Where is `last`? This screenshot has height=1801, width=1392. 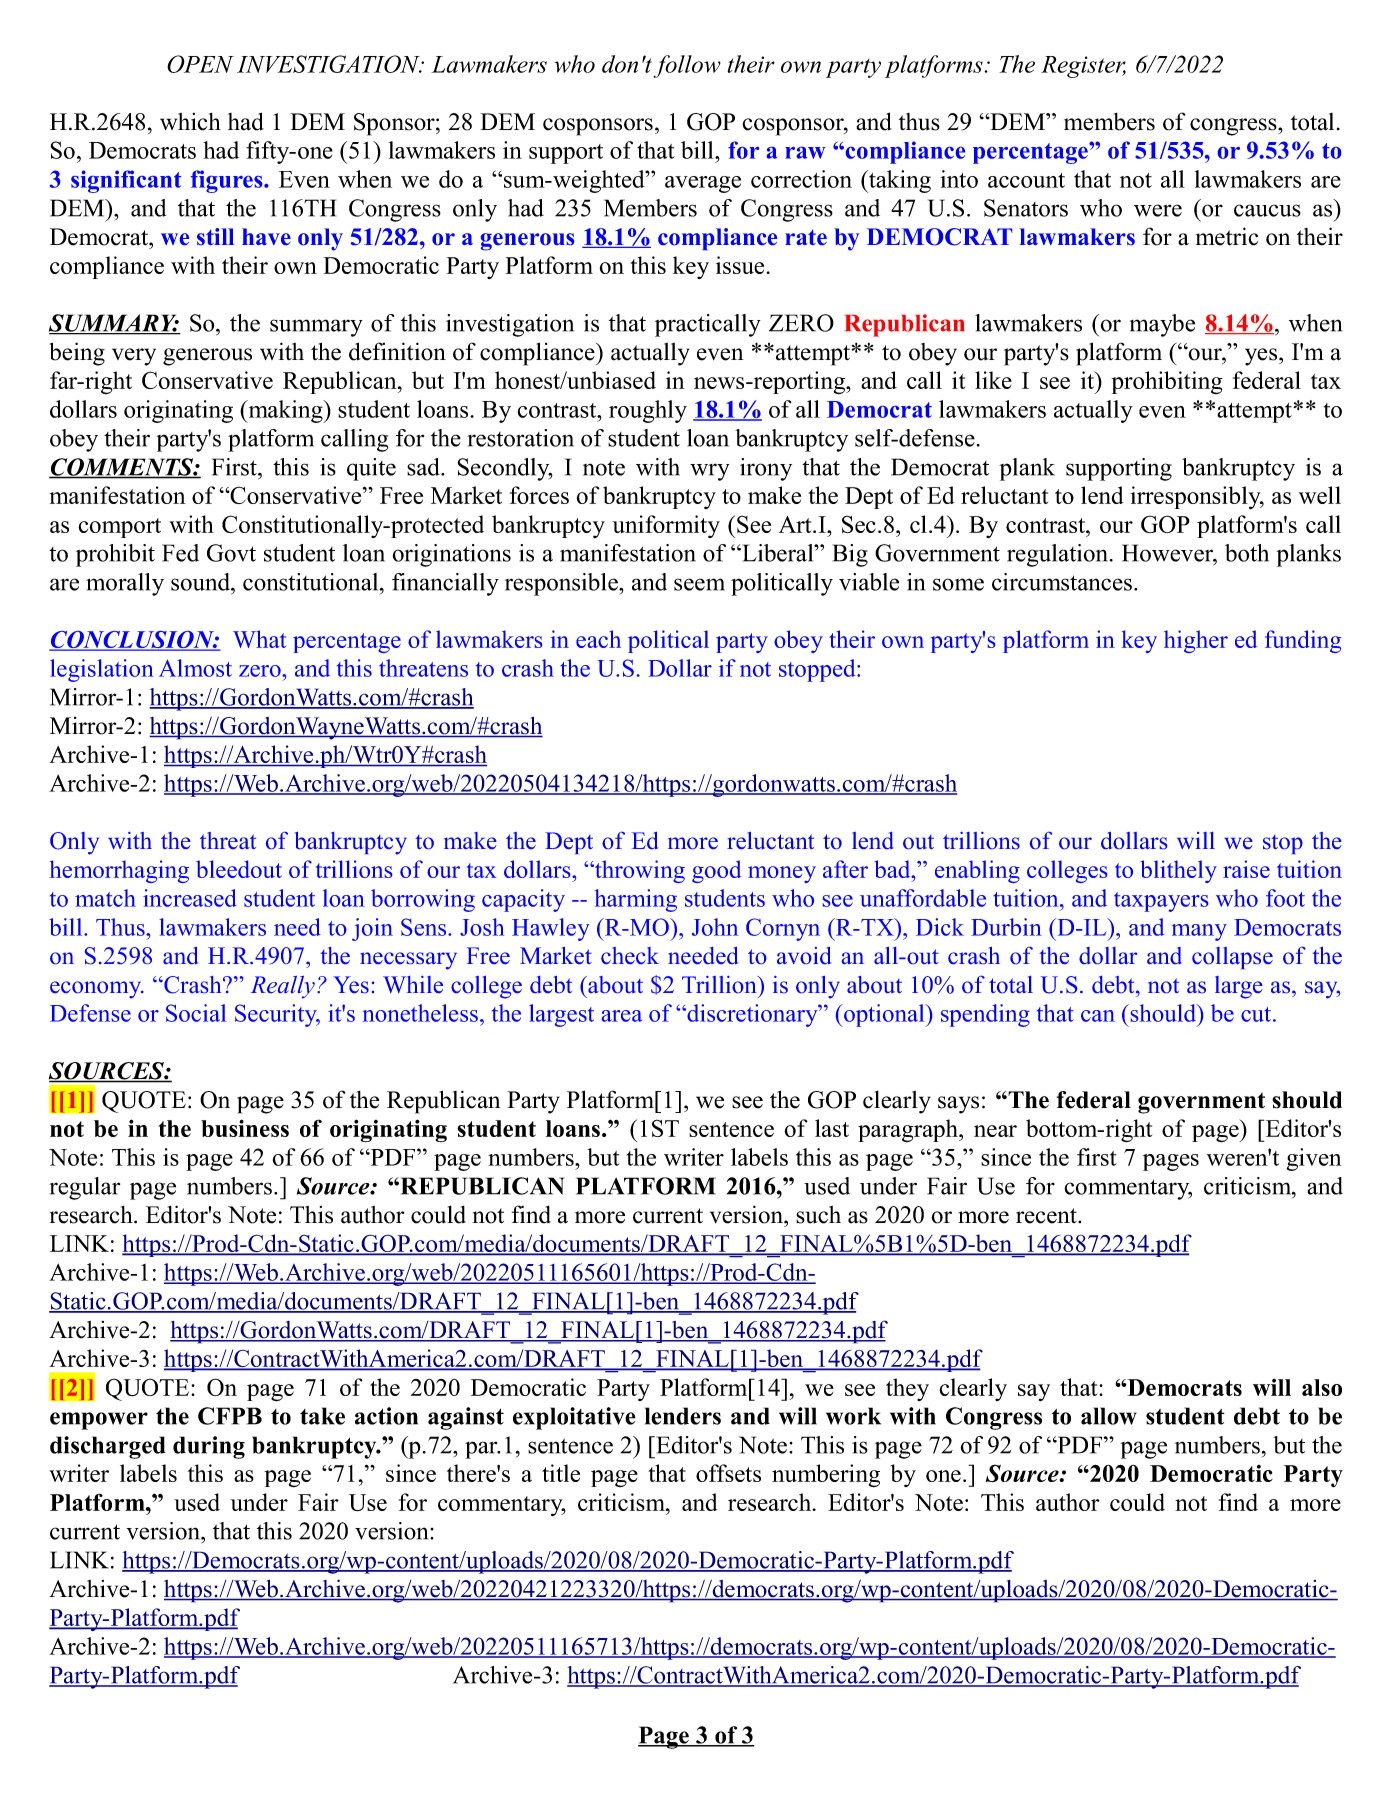 last is located at coordinates (832, 1128).
